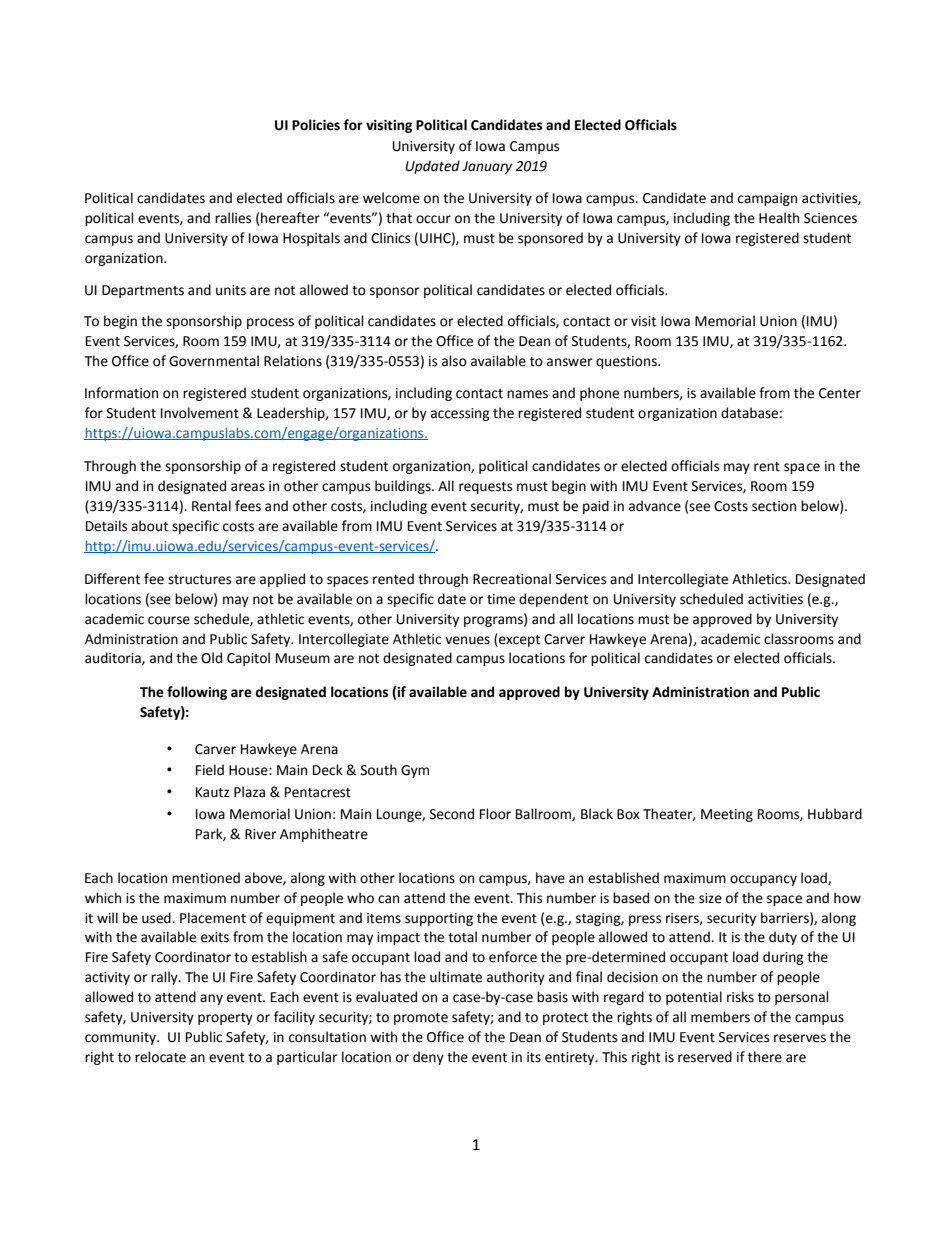 Image resolution: width=952 pixels, height=1233 pixels. Describe the element at coordinates (840, 393) in the page. I see `Center` at that location.
